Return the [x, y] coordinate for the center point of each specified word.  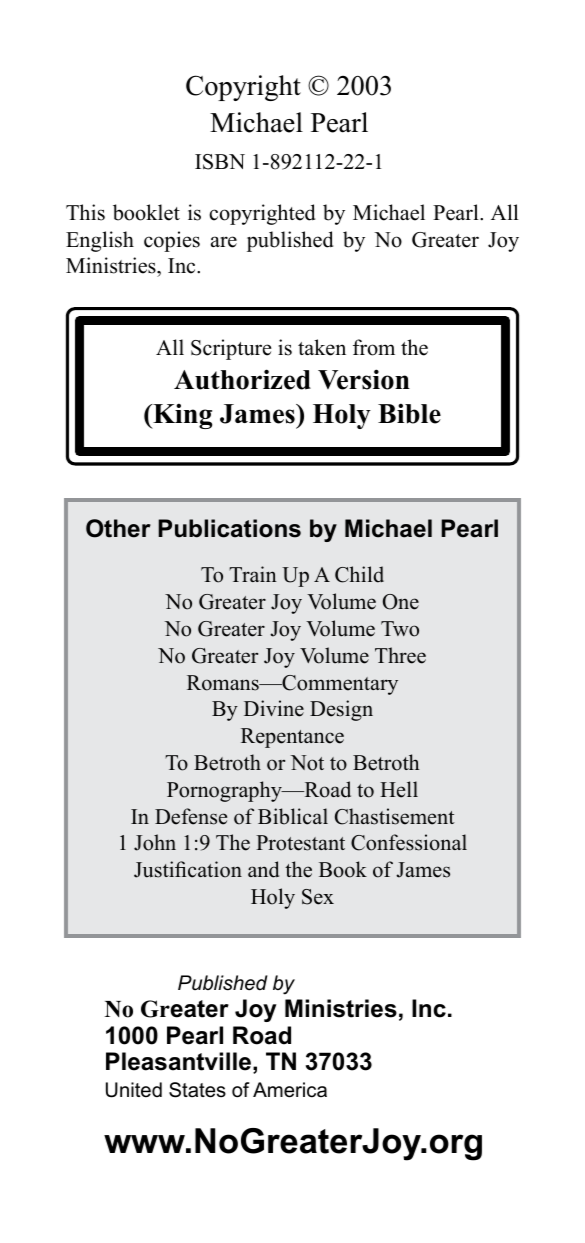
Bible [409, 413]
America [290, 1090]
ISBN [220, 162]
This [85, 212]
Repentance [292, 738]
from [374, 347]
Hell [399, 789]
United [134, 1090]
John [155, 842]
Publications [229, 528]
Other [118, 528]
